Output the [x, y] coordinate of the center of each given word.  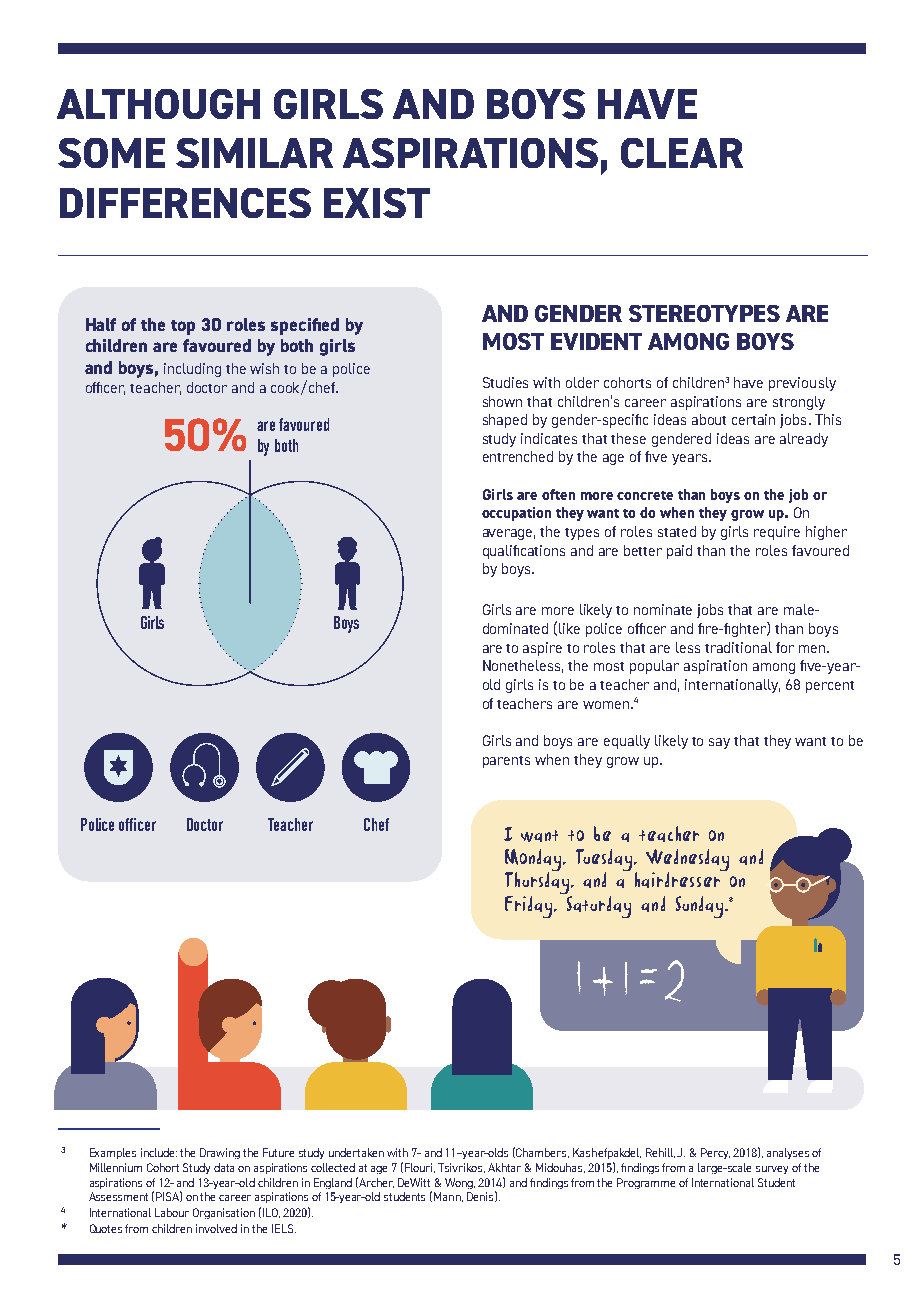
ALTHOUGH [158, 104]
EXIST [377, 203]
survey [772, 1170]
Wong [460, 1183]
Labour [172, 1212]
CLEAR [682, 153]
